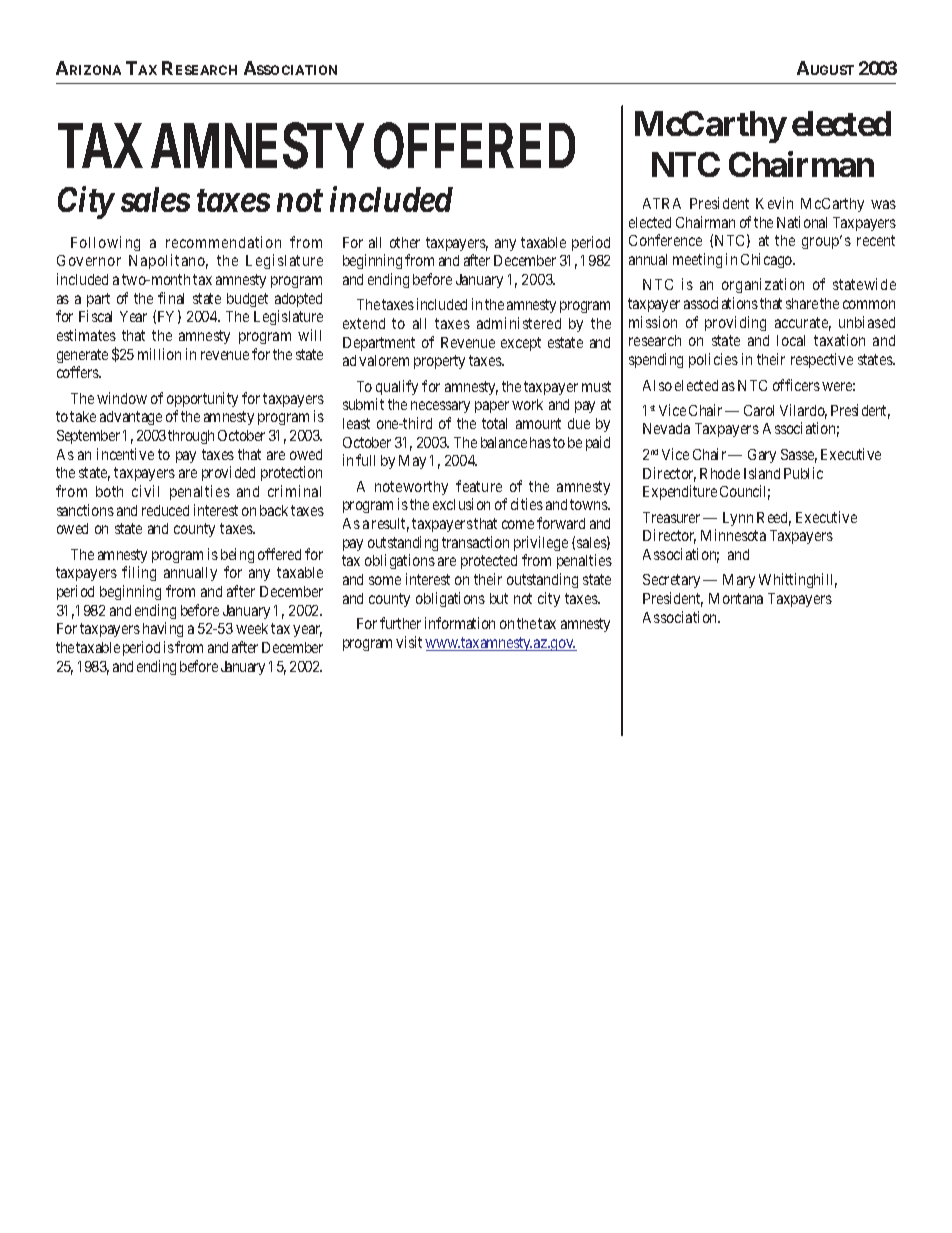 The width and height of the image is (952, 1233). I want to click on week, so click(252, 628).
